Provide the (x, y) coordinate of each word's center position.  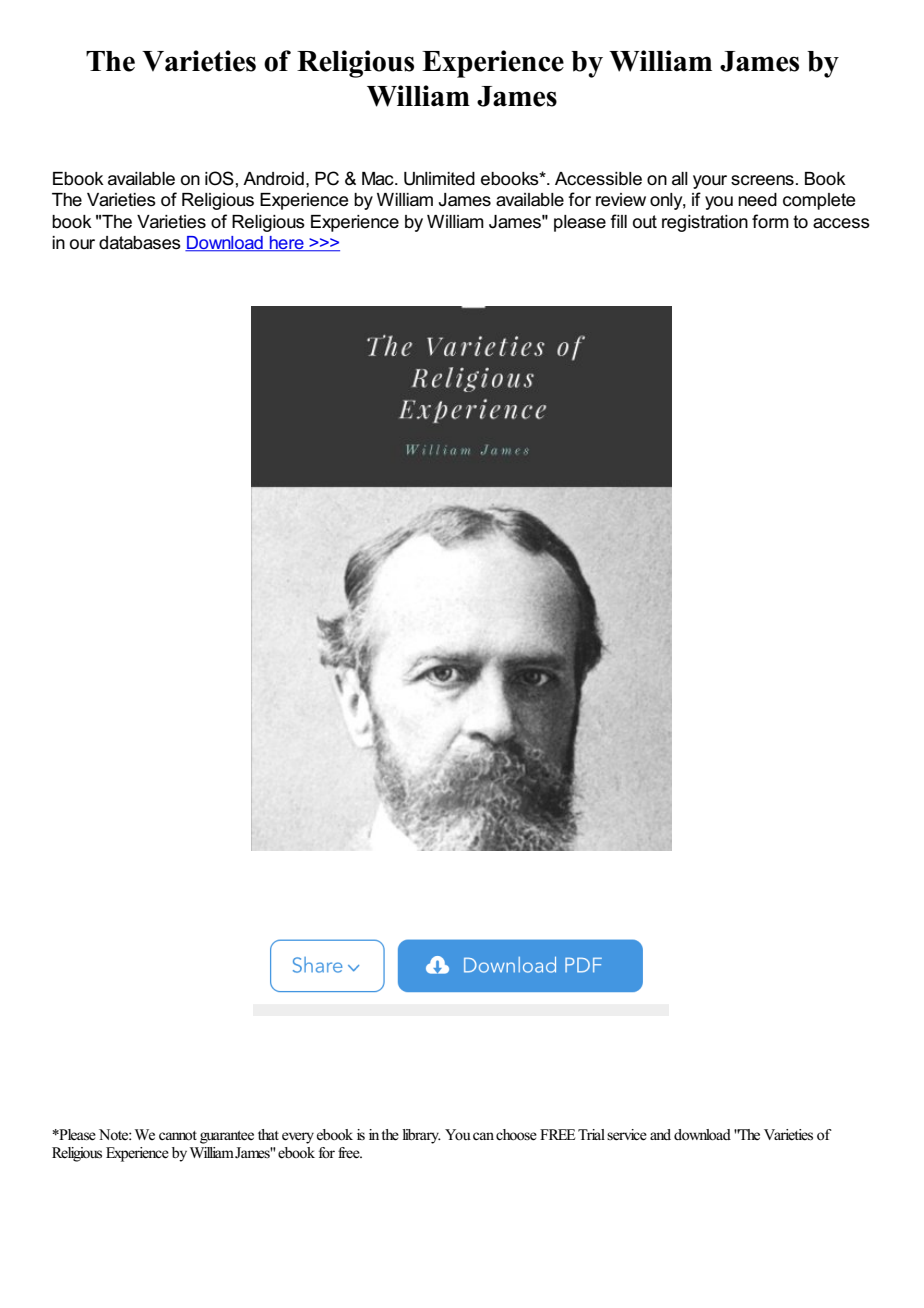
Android (273, 179)
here (287, 244)
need (757, 200)
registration (705, 223)
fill (618, 221)
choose (516, 1135)
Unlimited (439, 179)
